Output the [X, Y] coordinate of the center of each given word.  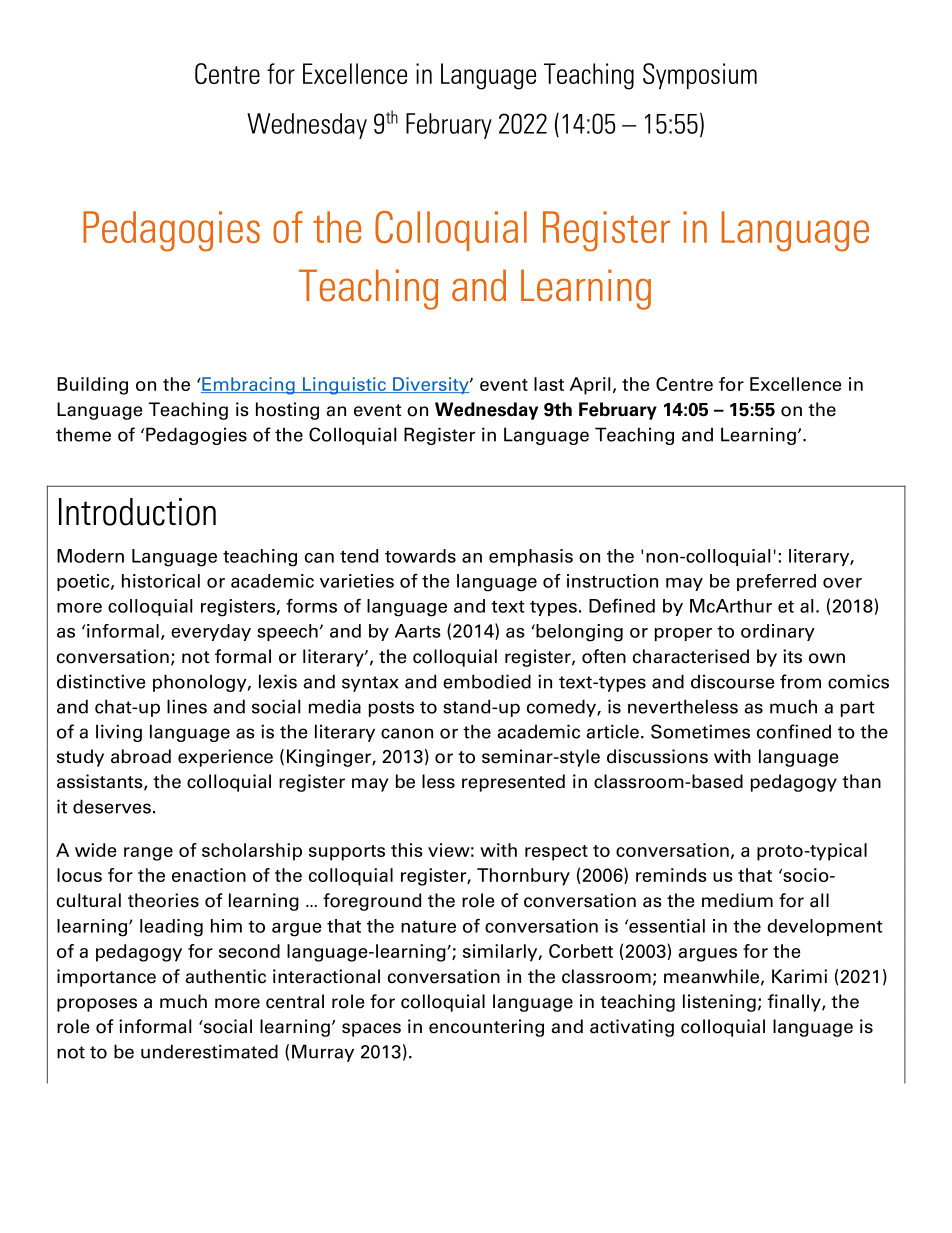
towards [420, 556]
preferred [776, 582]
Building [92, 386]
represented [513, 783]
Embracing [248, 386]
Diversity [431, 385]
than [861, 781]
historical [161, 581]
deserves [112, 806]
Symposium [700, 76]
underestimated [209, 1051]
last [549, 384]
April [590, 386]
